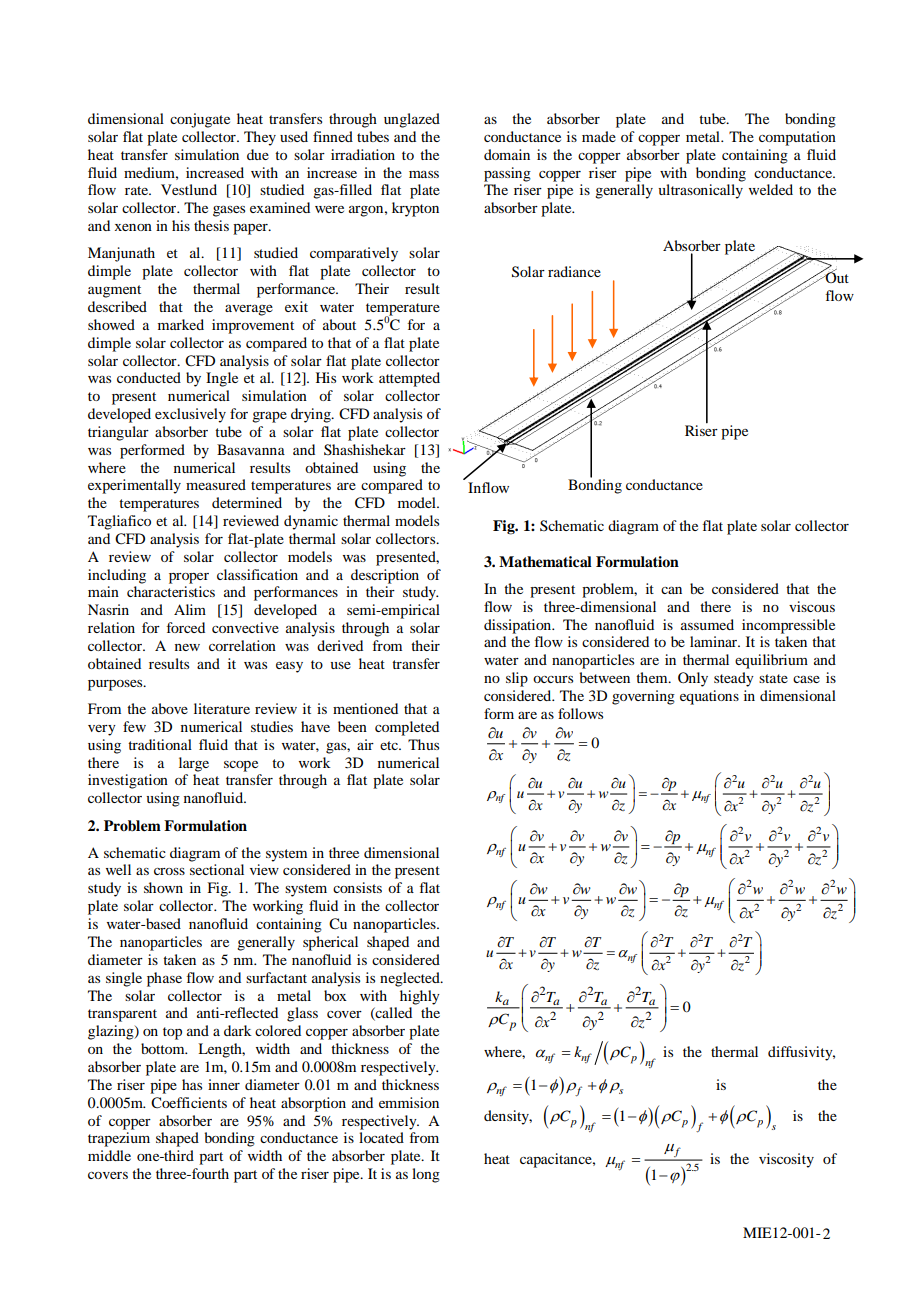 This screenshot has height=1308, width=924. Describe the element at coordinates (411, 979) in the screenshot. I see `neglected` at that location.
